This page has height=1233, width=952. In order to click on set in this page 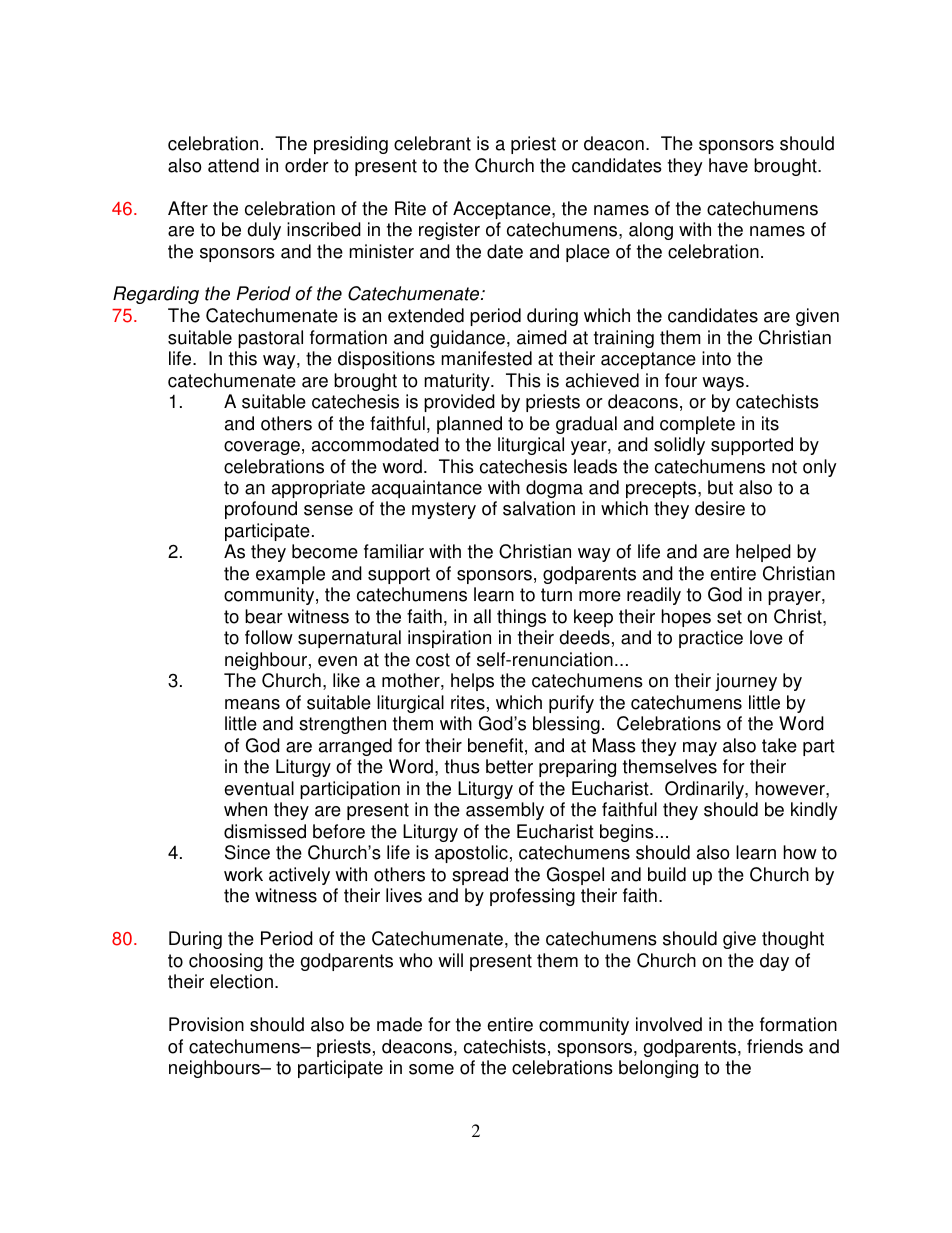, I will do `click(729, 617)`.
